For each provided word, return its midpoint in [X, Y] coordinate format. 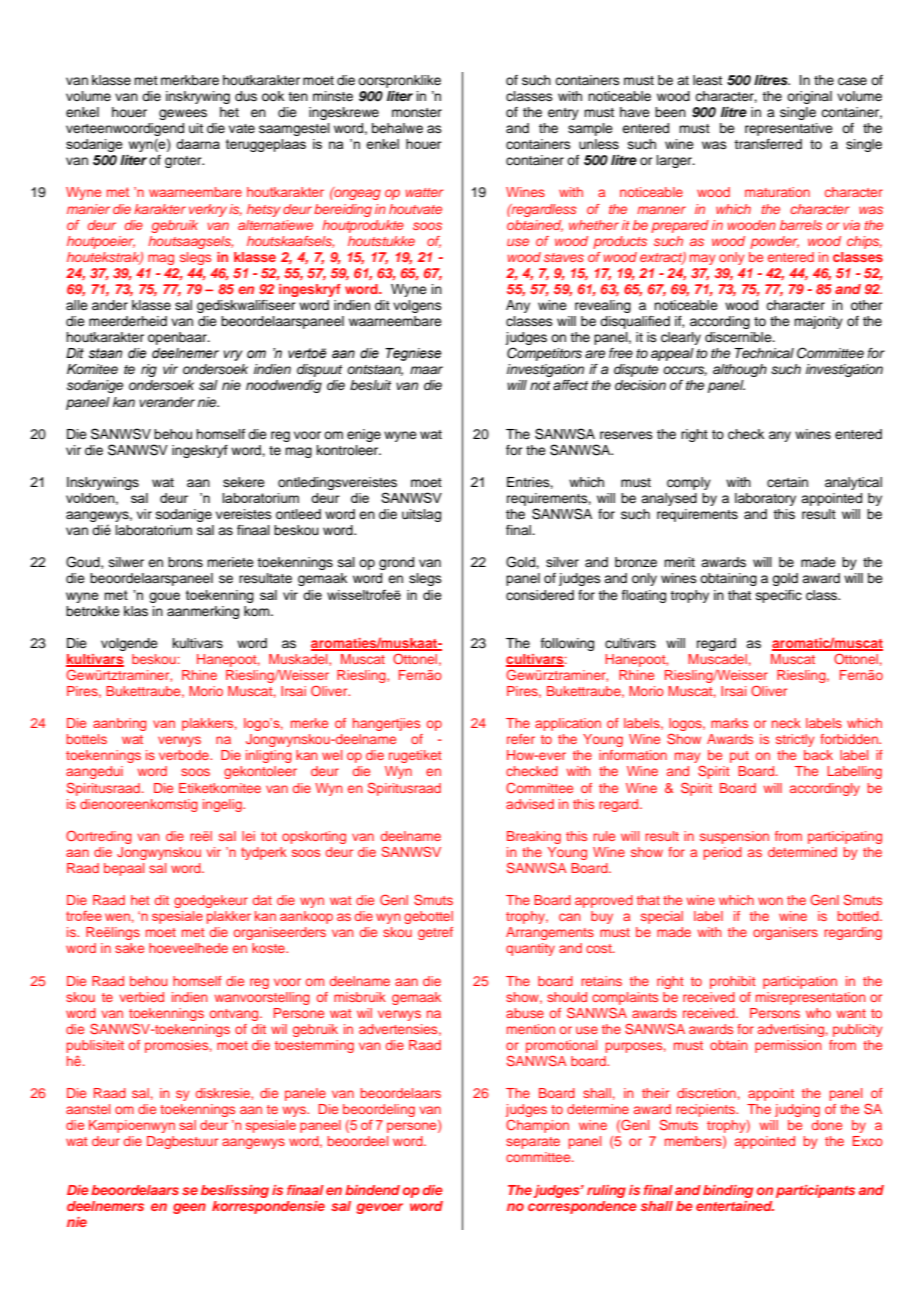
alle [77, 305]
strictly [795, 740]
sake [129, 948]
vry [233, 355]
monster [417, 112]
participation [800, 982]
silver [562, 562]
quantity [530, 949]
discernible [739, 337]
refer [521, 739]
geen [189, 1208]
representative [789, 129]
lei [248, 836]
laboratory [765, 499]
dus [246, 96]
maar [426, 370]
